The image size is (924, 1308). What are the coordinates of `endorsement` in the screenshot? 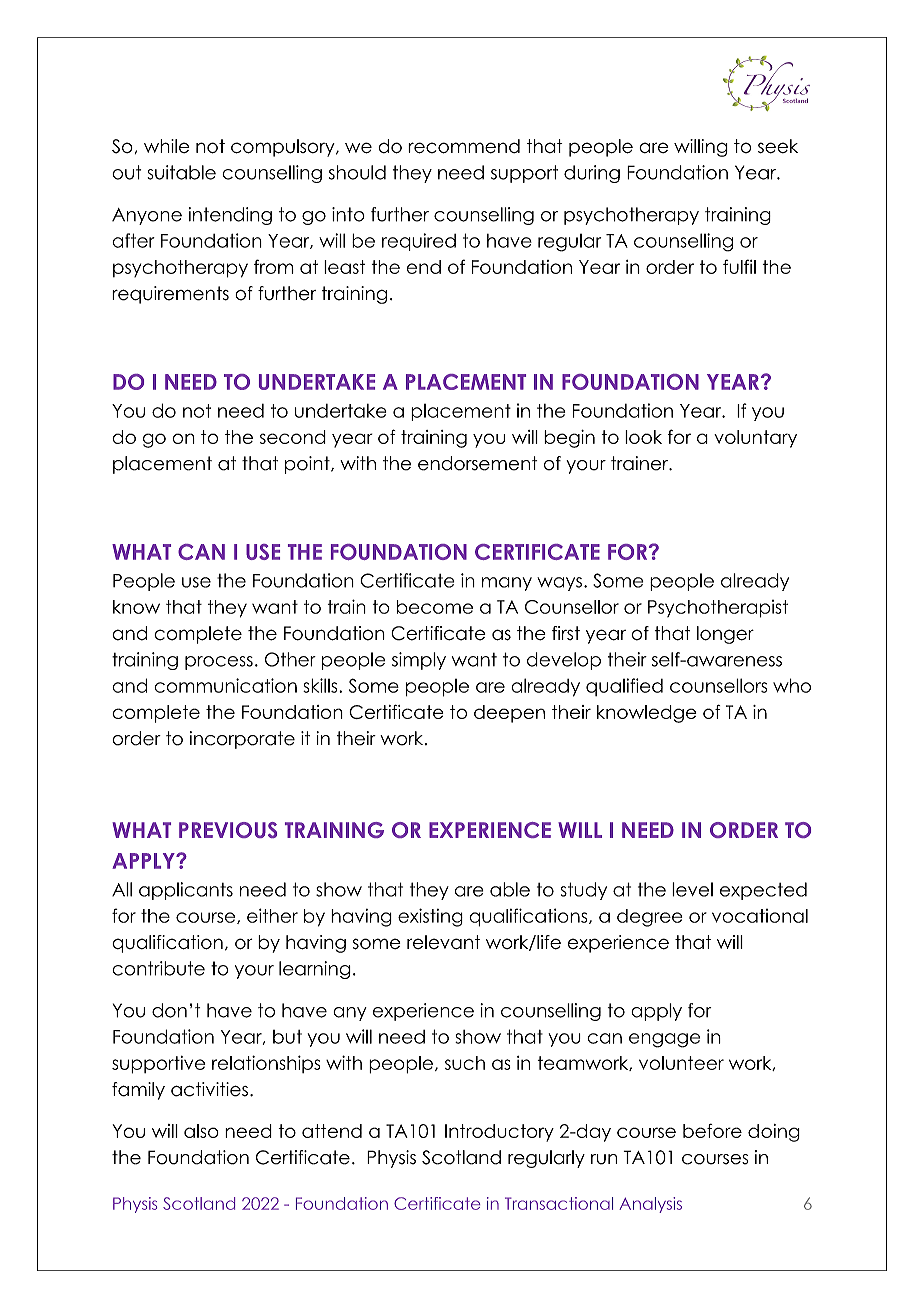 It's located at (477, 463).
